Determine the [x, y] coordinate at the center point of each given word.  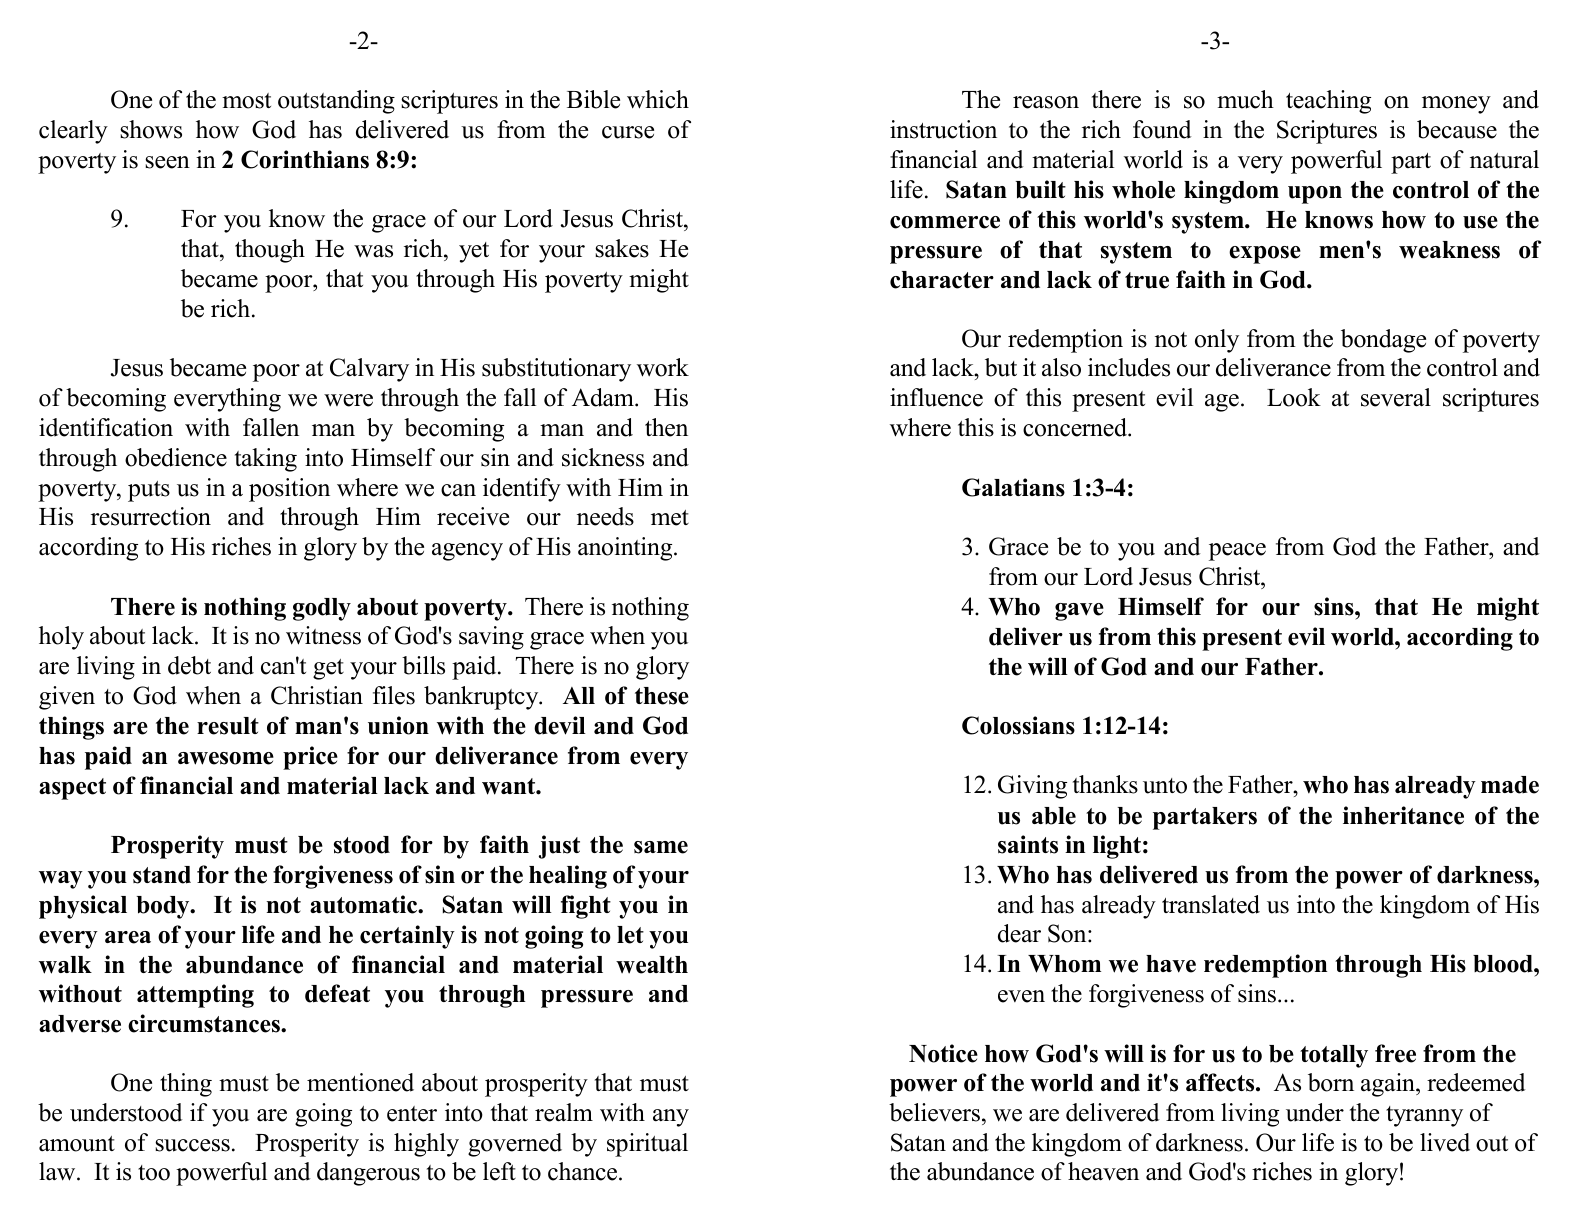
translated [1211, 904]
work [663, 367]
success [192, 1145]
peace [1237, 552]
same [661, 847]
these [662, 696]
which [658, 99]
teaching [1328, 102]
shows [151, 129]
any [671, 1118]
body [164, 907]
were [348, 400]
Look [1294, 397]
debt [189, 665]
